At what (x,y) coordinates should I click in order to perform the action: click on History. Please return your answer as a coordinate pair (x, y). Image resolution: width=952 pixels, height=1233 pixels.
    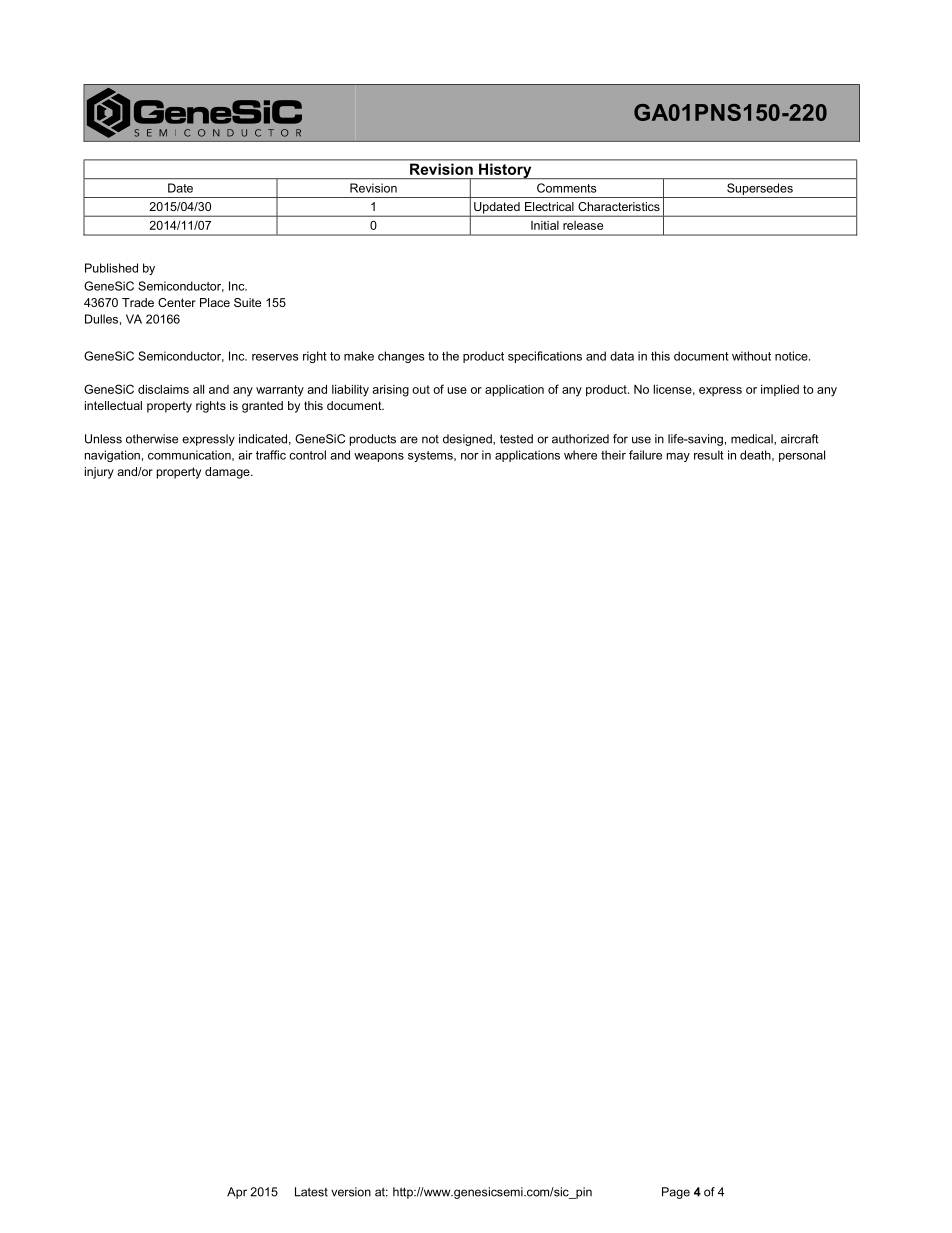
    Looking at the image, I should click on (505, 171).
